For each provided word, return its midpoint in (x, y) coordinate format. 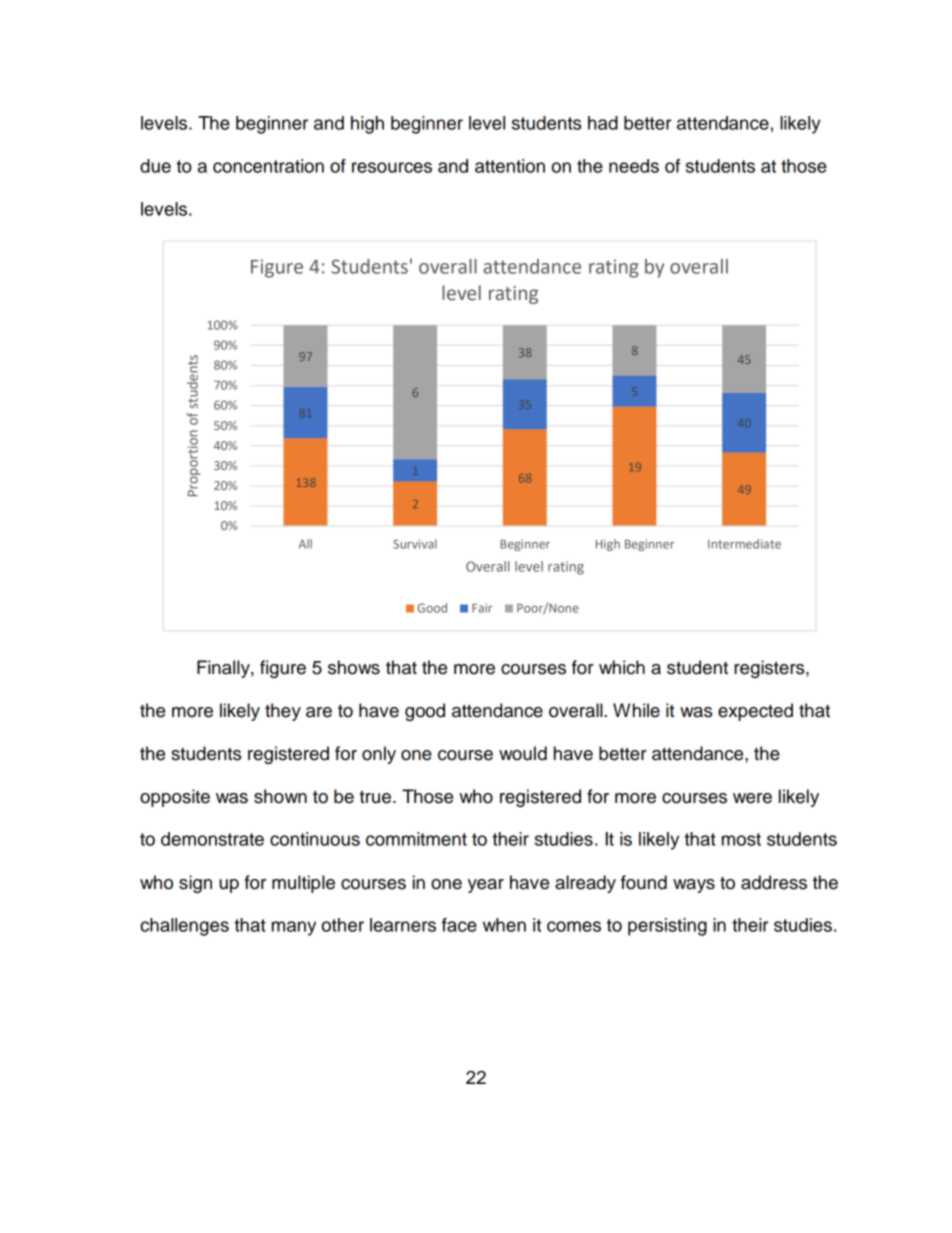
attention (510, 166)
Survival (415, 544)
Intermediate (744, 544)
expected (755, 712)
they (283, 712)
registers (770, 669)
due (155, 166)
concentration (268, 166)
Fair (482, 608)
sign (195, 884)
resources (392, 167)
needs (634, 166)
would (523, 753)
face (459, 925)
